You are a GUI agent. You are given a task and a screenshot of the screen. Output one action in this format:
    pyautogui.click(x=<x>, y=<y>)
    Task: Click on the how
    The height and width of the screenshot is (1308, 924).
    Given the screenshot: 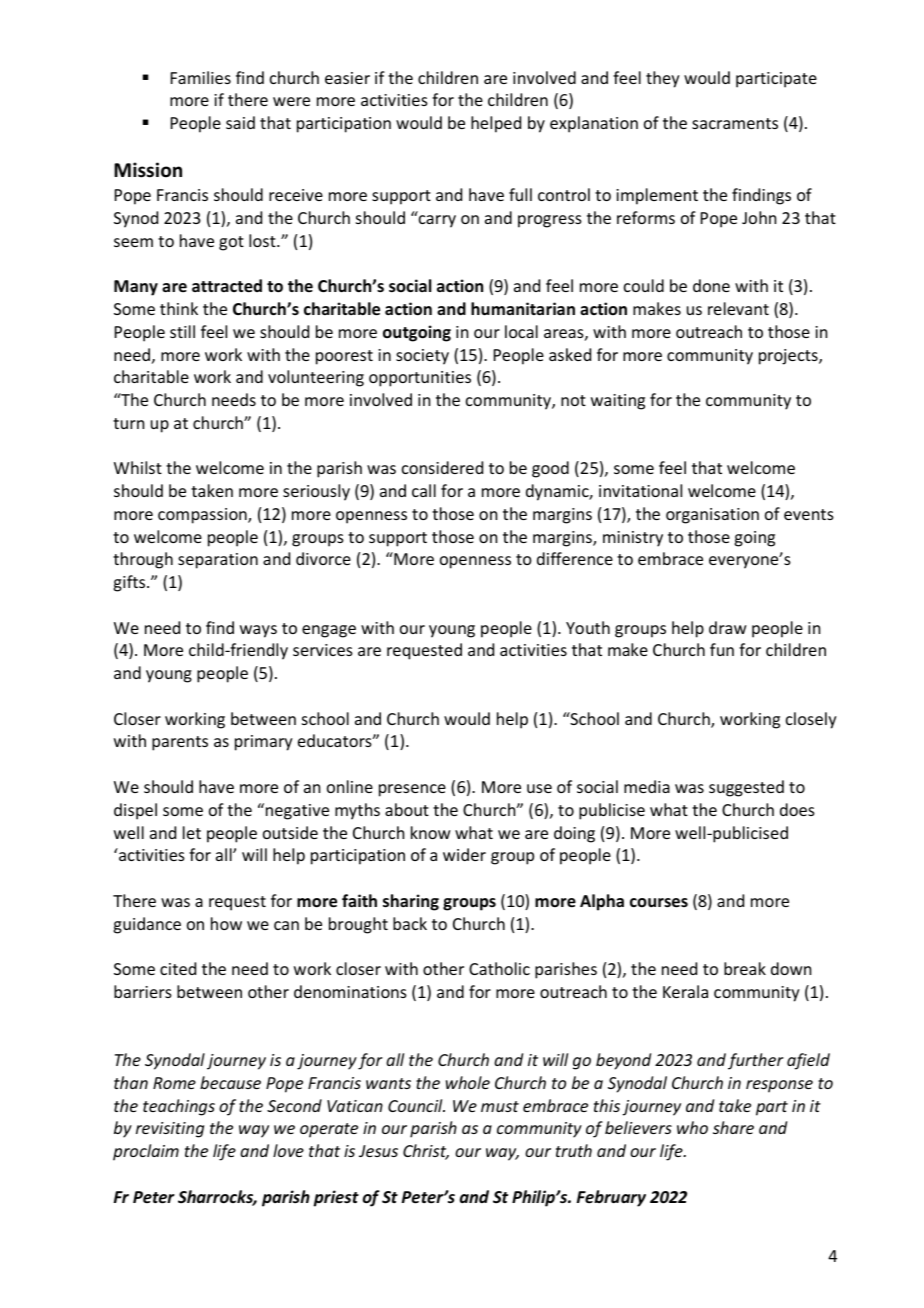 What is the action you would take?
    pyautogui.click(x=226, y=923)
